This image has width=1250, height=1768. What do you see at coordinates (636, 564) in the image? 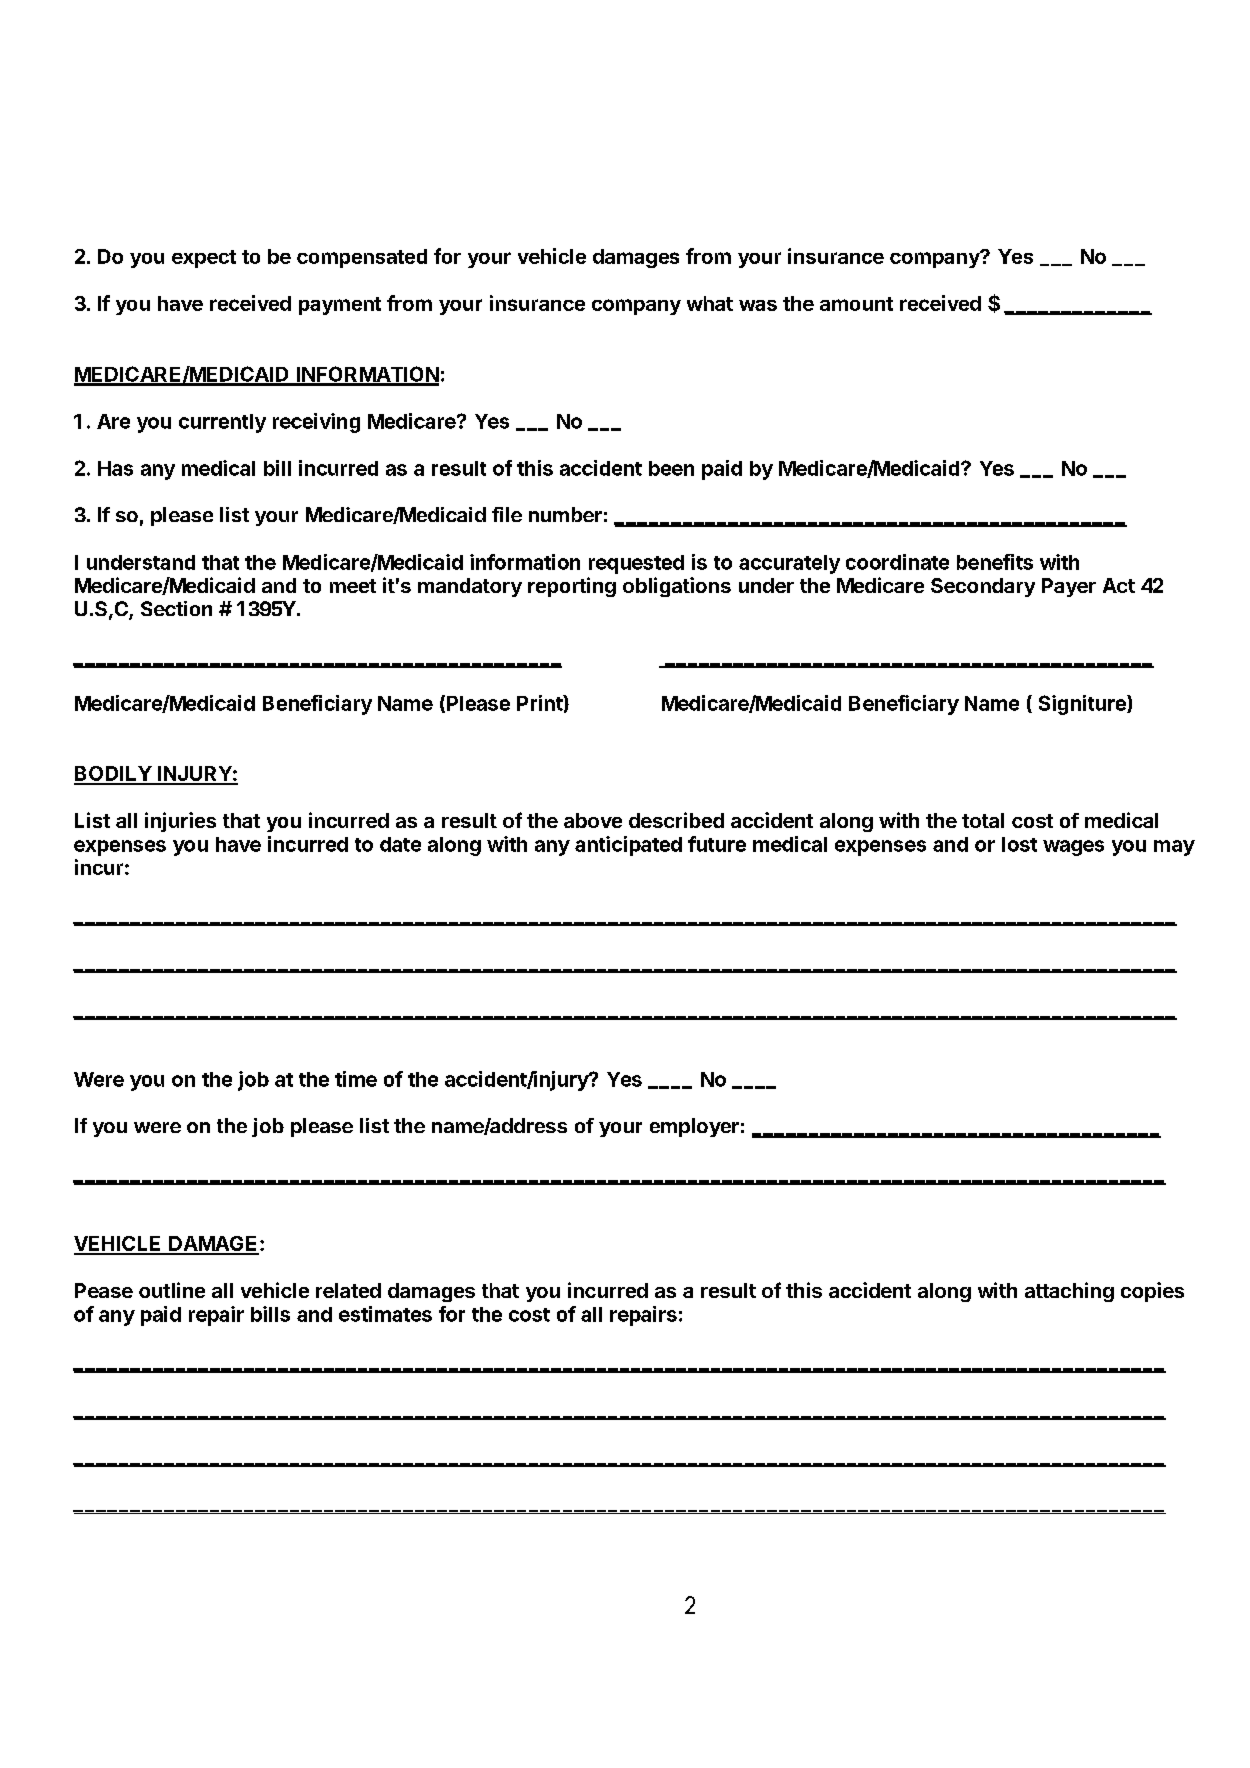
I see `requested` at bounding box center [636, 564].
